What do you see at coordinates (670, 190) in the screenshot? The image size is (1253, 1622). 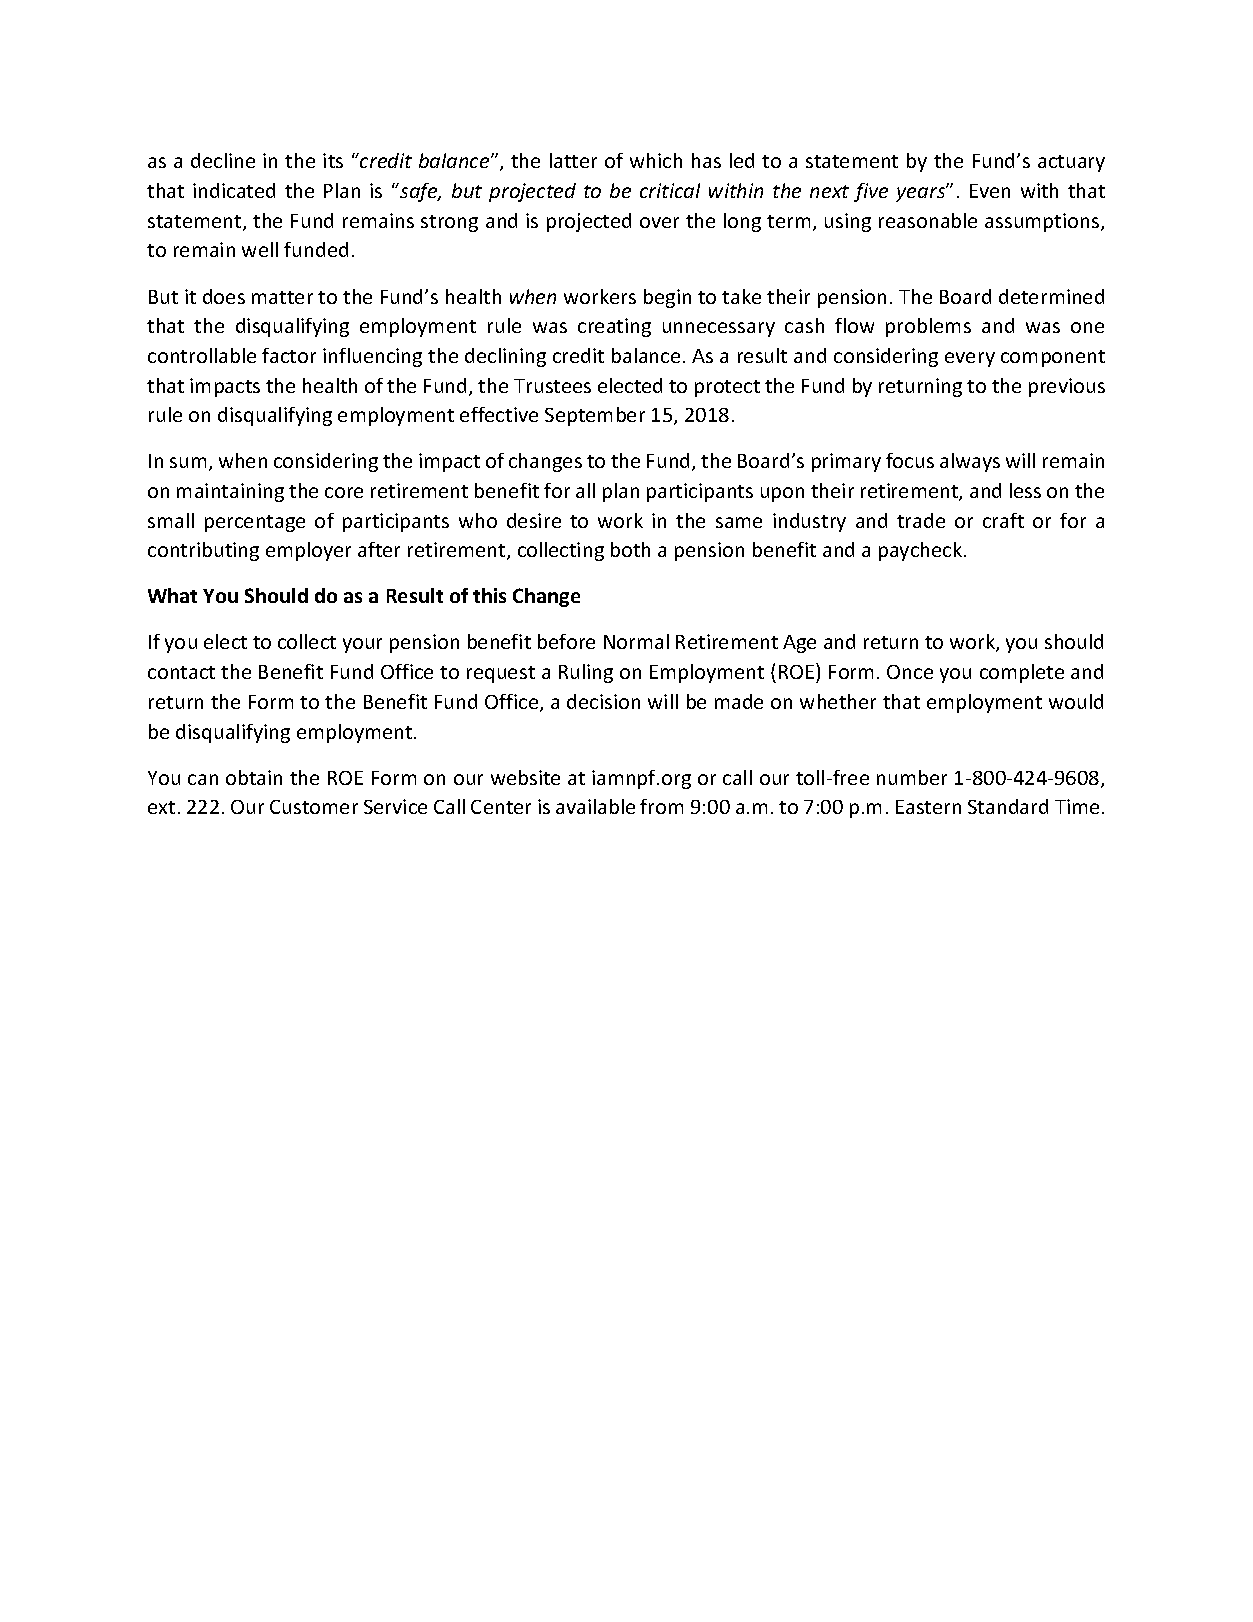 I see `critical` at bounding box center [670, 190].
